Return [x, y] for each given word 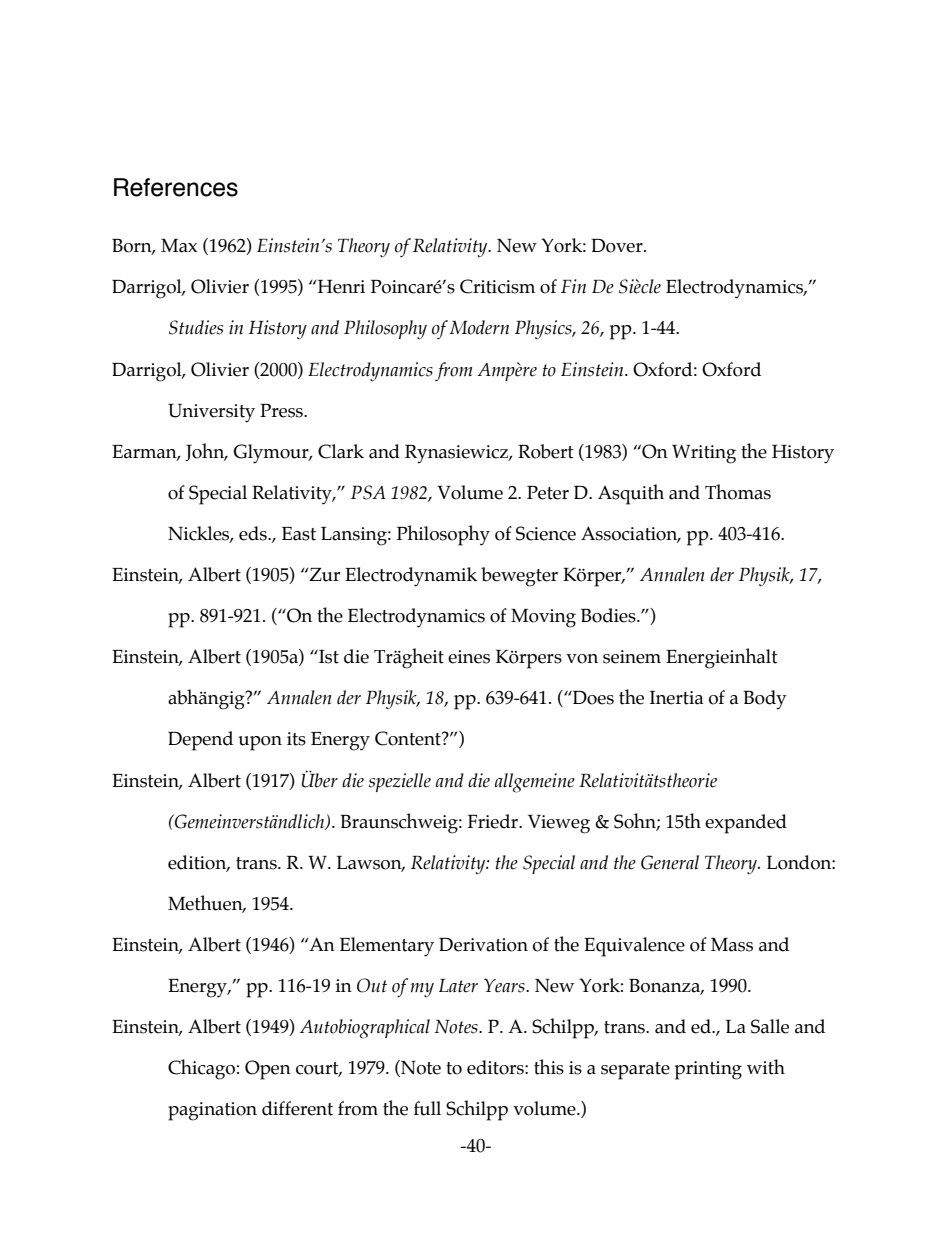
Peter [548, 493]
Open [268, 1070]
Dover [618, 246]
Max [179, 246]
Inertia [676, 698]
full [427, 1108]
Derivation [483, 945]
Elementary [387, 947]
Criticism [497, 286]
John [206, 452]
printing [708, 1070]
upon [260, 743]
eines [469, 657]
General [670, 862]
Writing [704, 454]
